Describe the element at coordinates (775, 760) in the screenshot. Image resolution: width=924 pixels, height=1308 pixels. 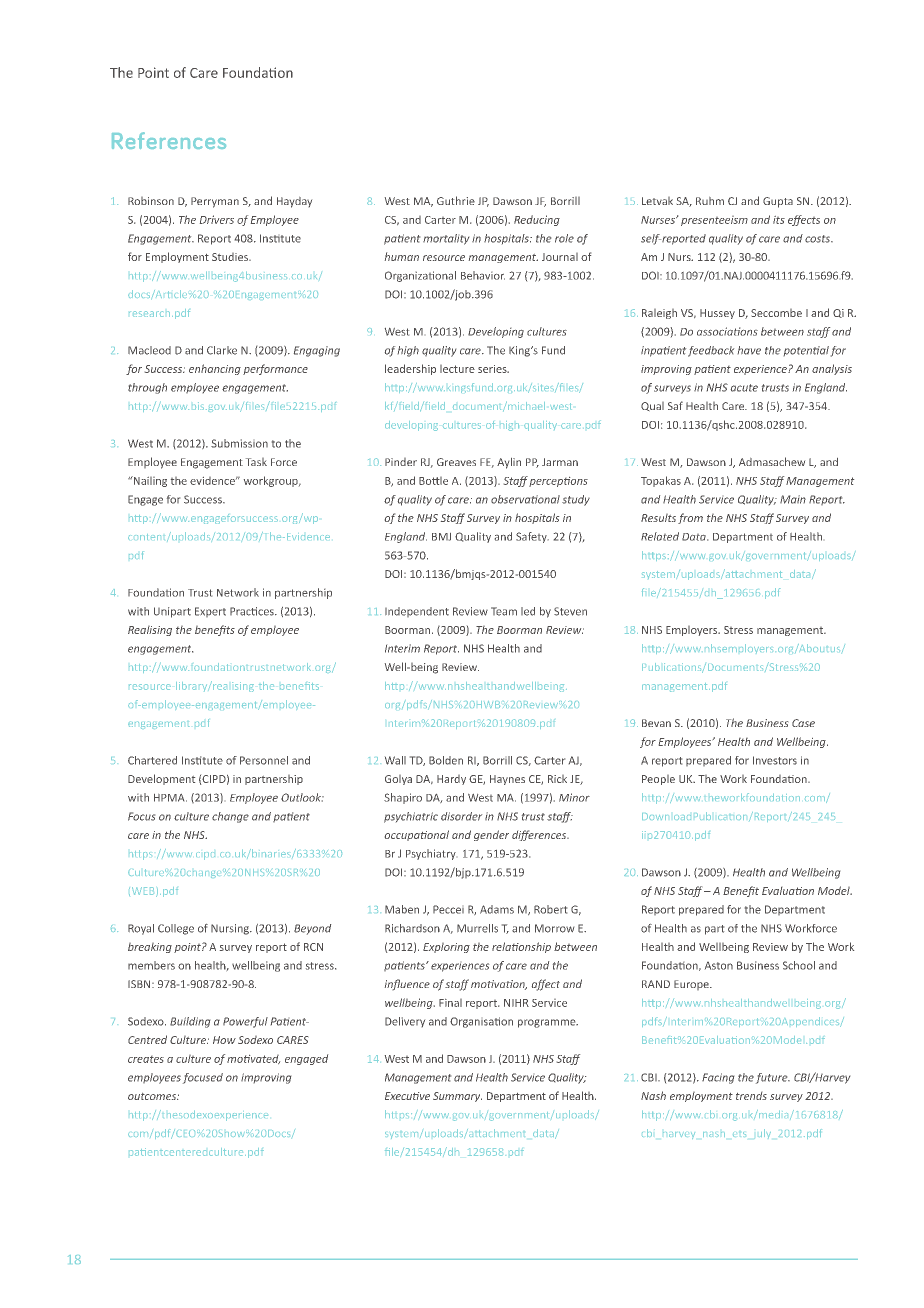
I see `Investors` at that location.
